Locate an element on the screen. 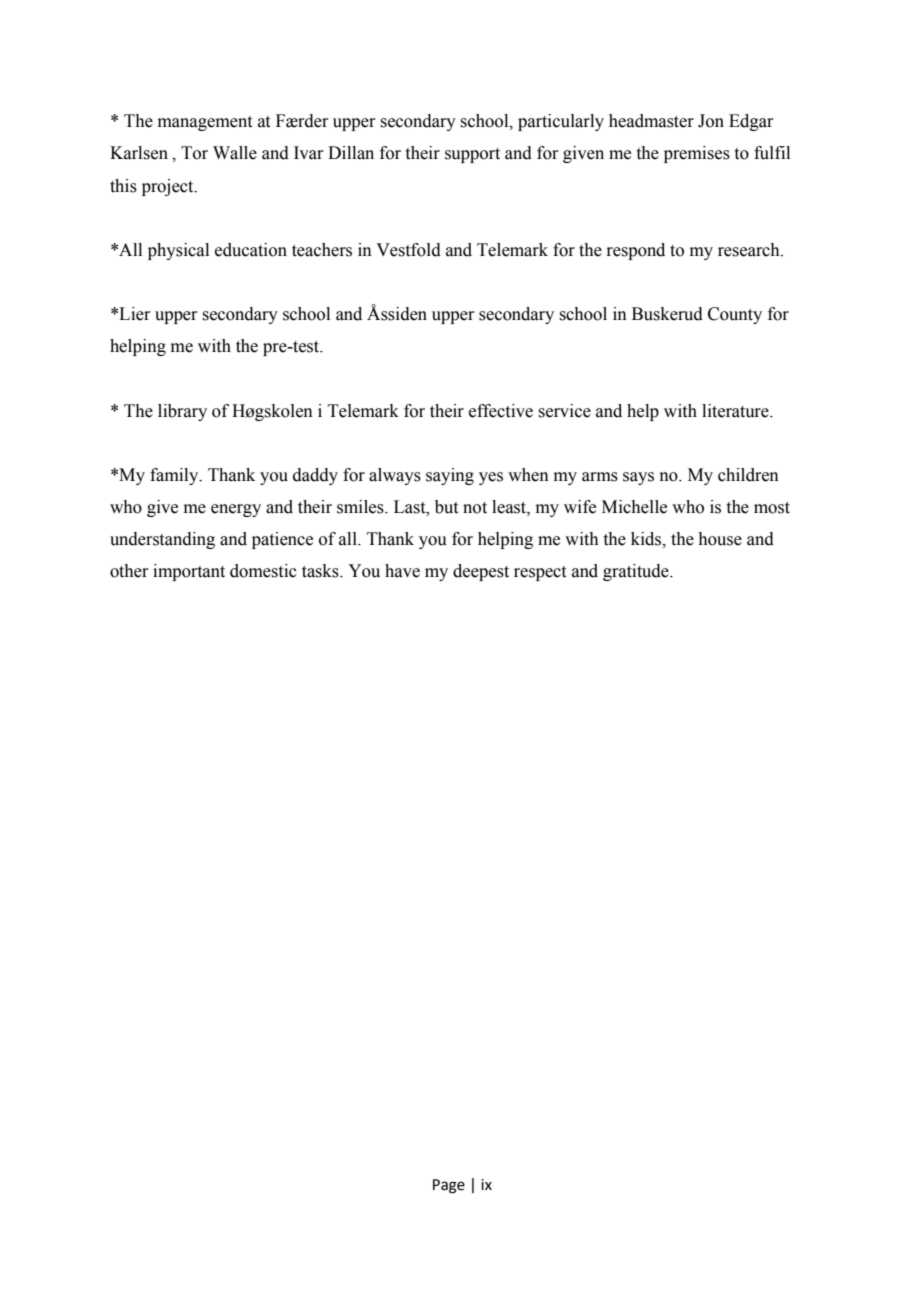 The width and height of the screenshot is (924, 1308). Page is located at coordinates (449, 1186).
